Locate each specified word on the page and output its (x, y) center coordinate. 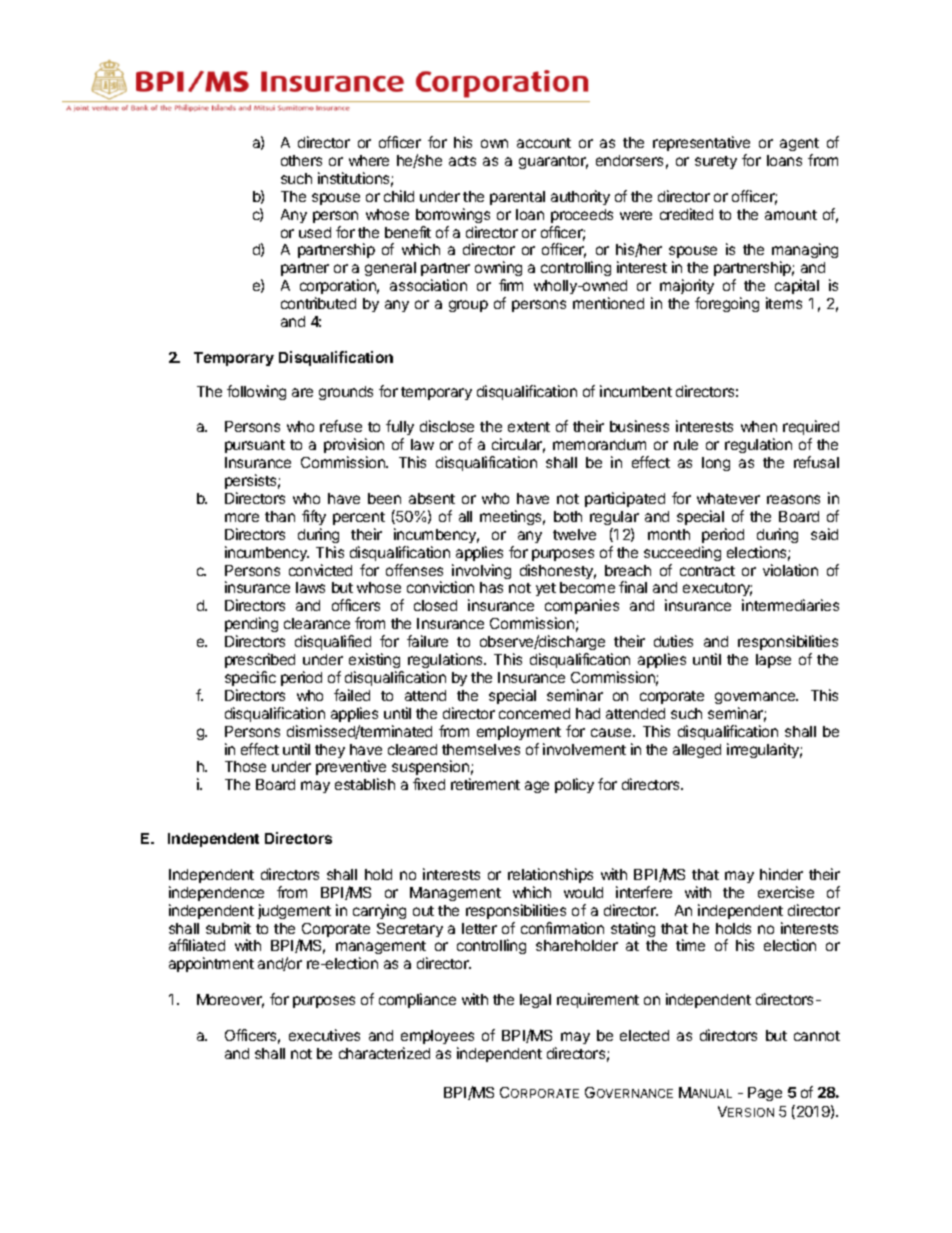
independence (216, 893)
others (301, 160)
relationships (550, 875)
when (759, 426)
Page (765, 1094)
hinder (781, 874)
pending (251, 626)
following (256, 392)
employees (437, 1037)
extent (529, 427)
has (491, 587)
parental (517, 198)
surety (716, 162)
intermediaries (790, 605)
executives (324, 1035)
